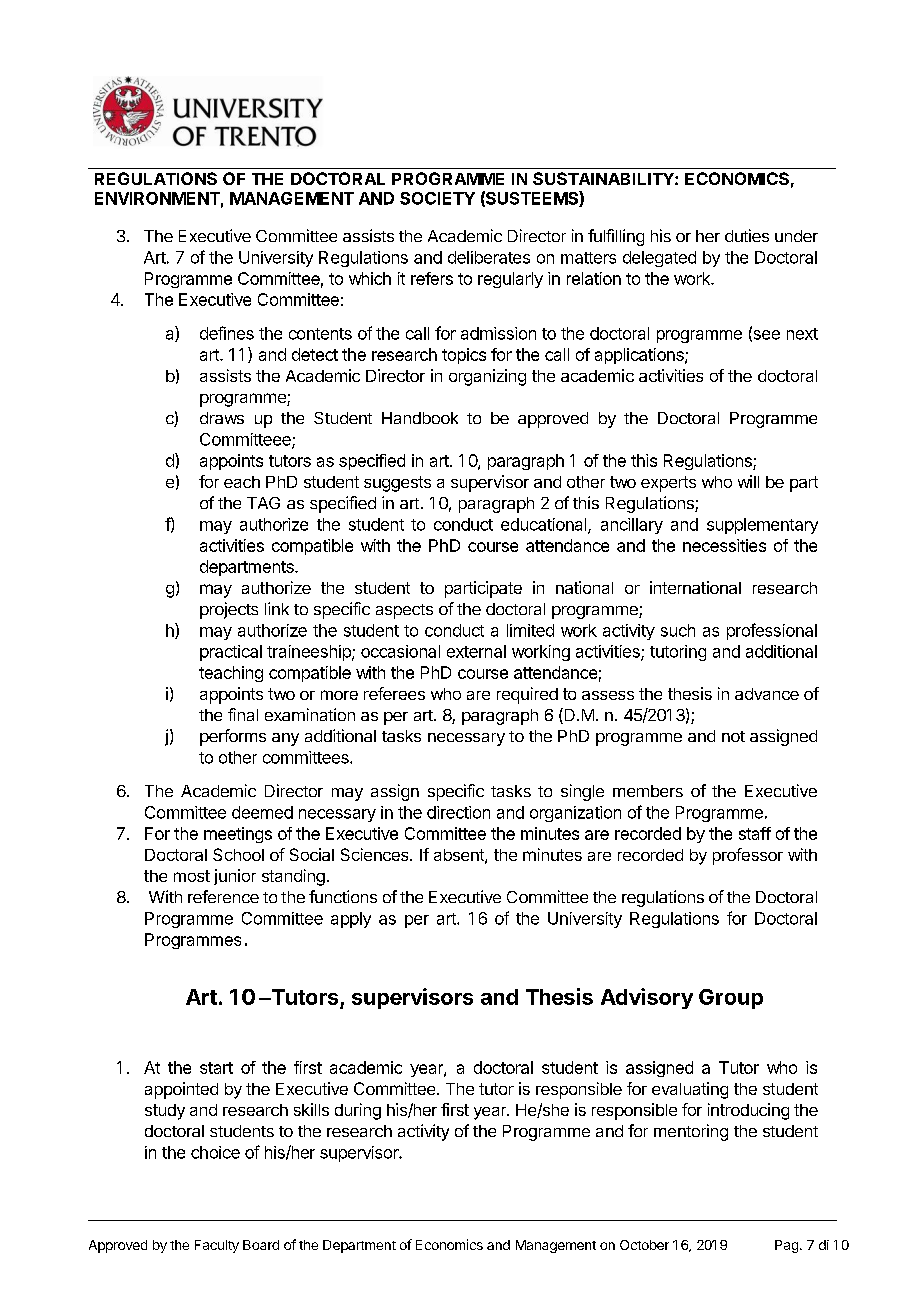 The width and height of the screenshot is (924, 1308). I want to click on Board, so click(261, 1245).
